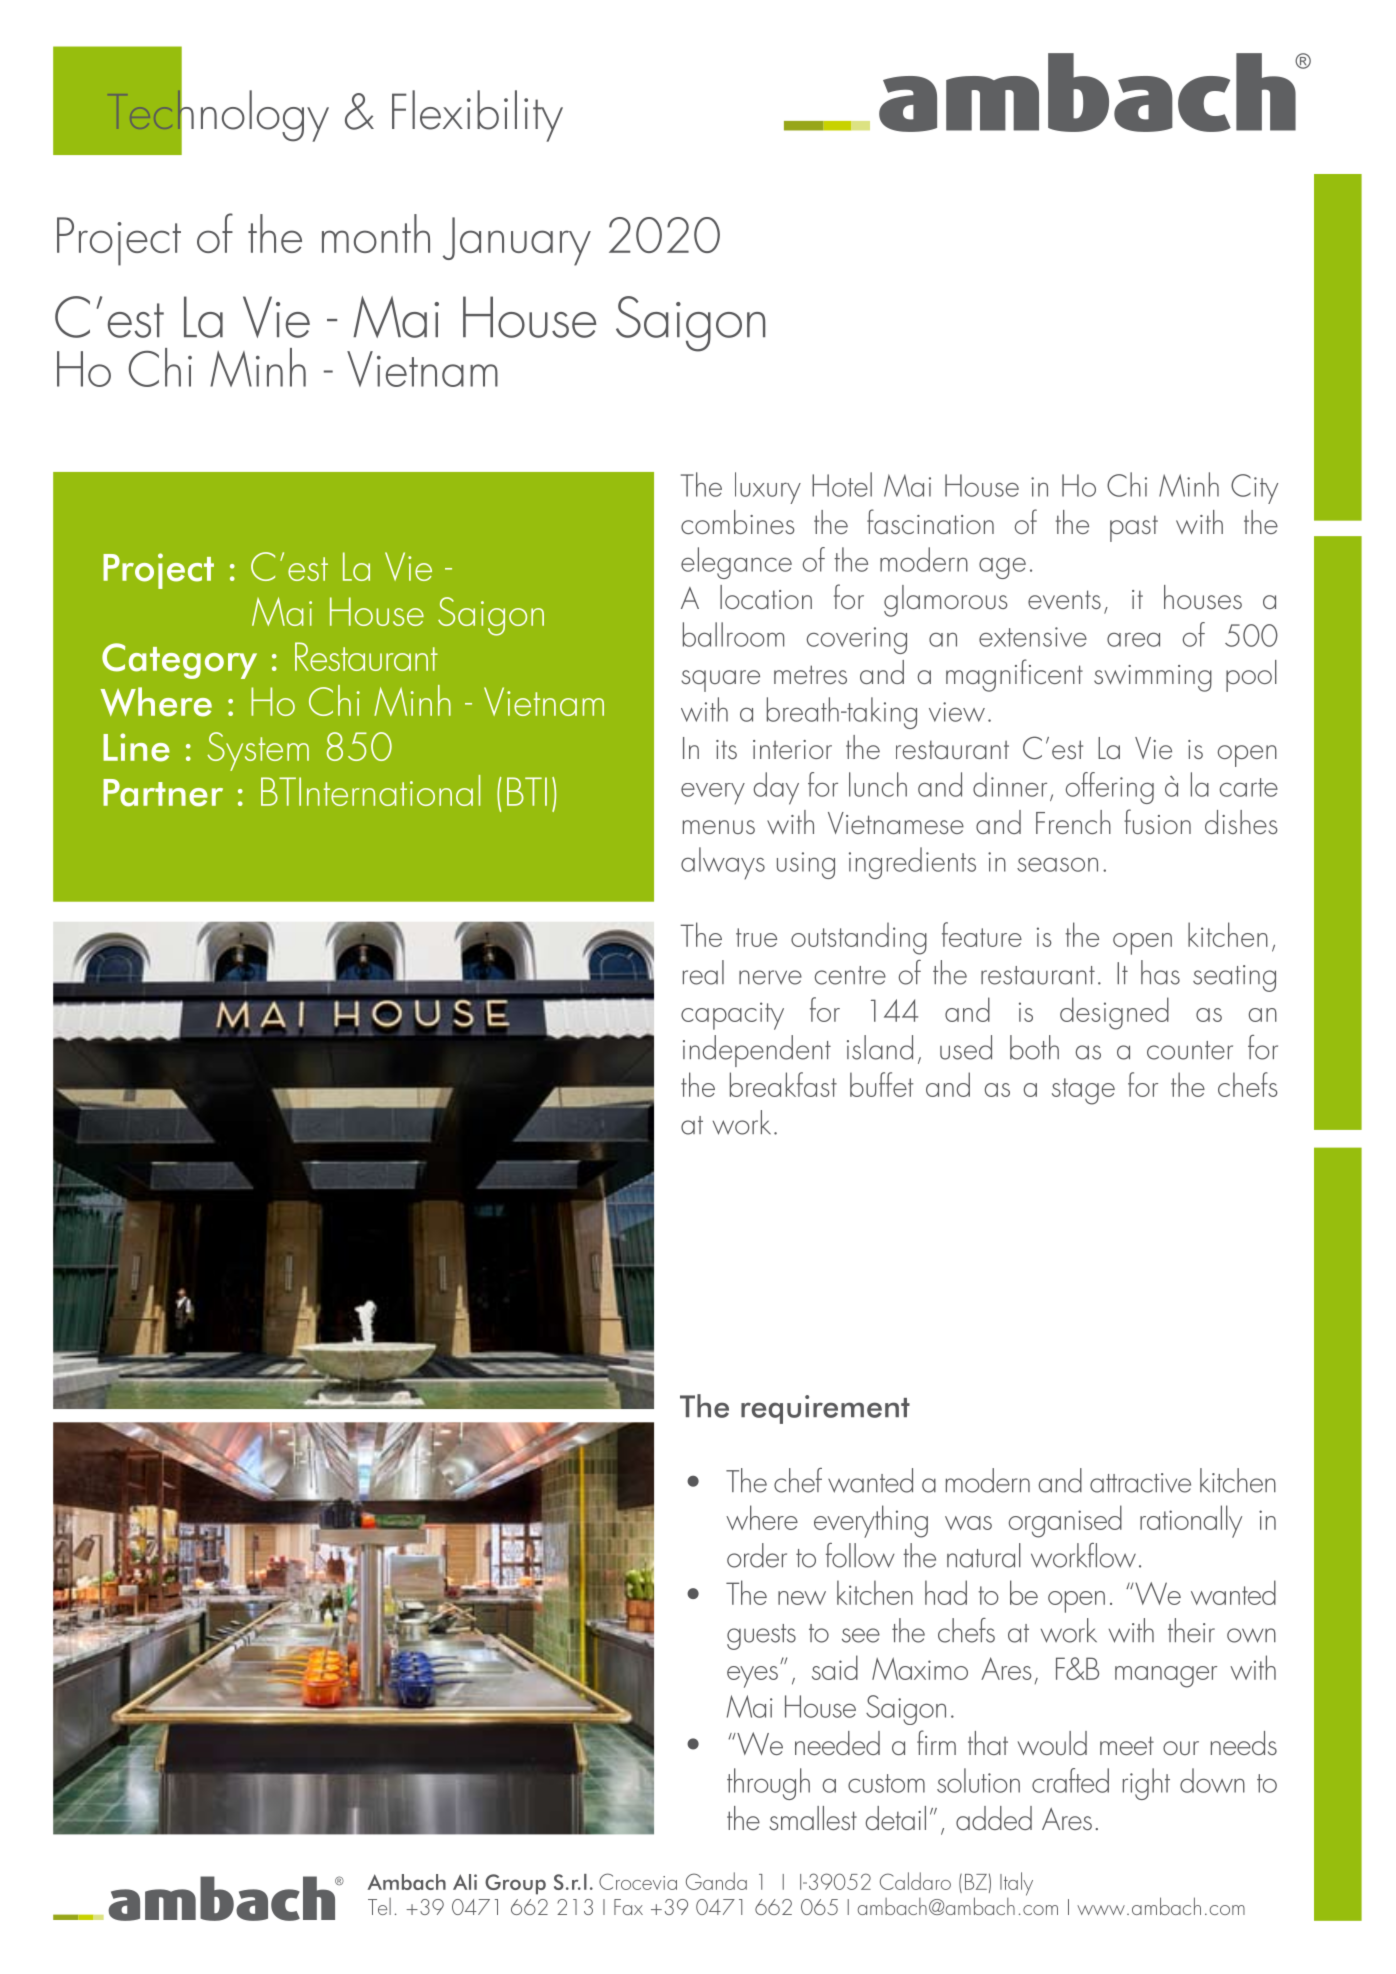 Image resolution: width=1396 pixels, height=1974 pixels. Describe the element at coordinates (1140, 1483) in the screenshot. I see `attractive` at that location.
